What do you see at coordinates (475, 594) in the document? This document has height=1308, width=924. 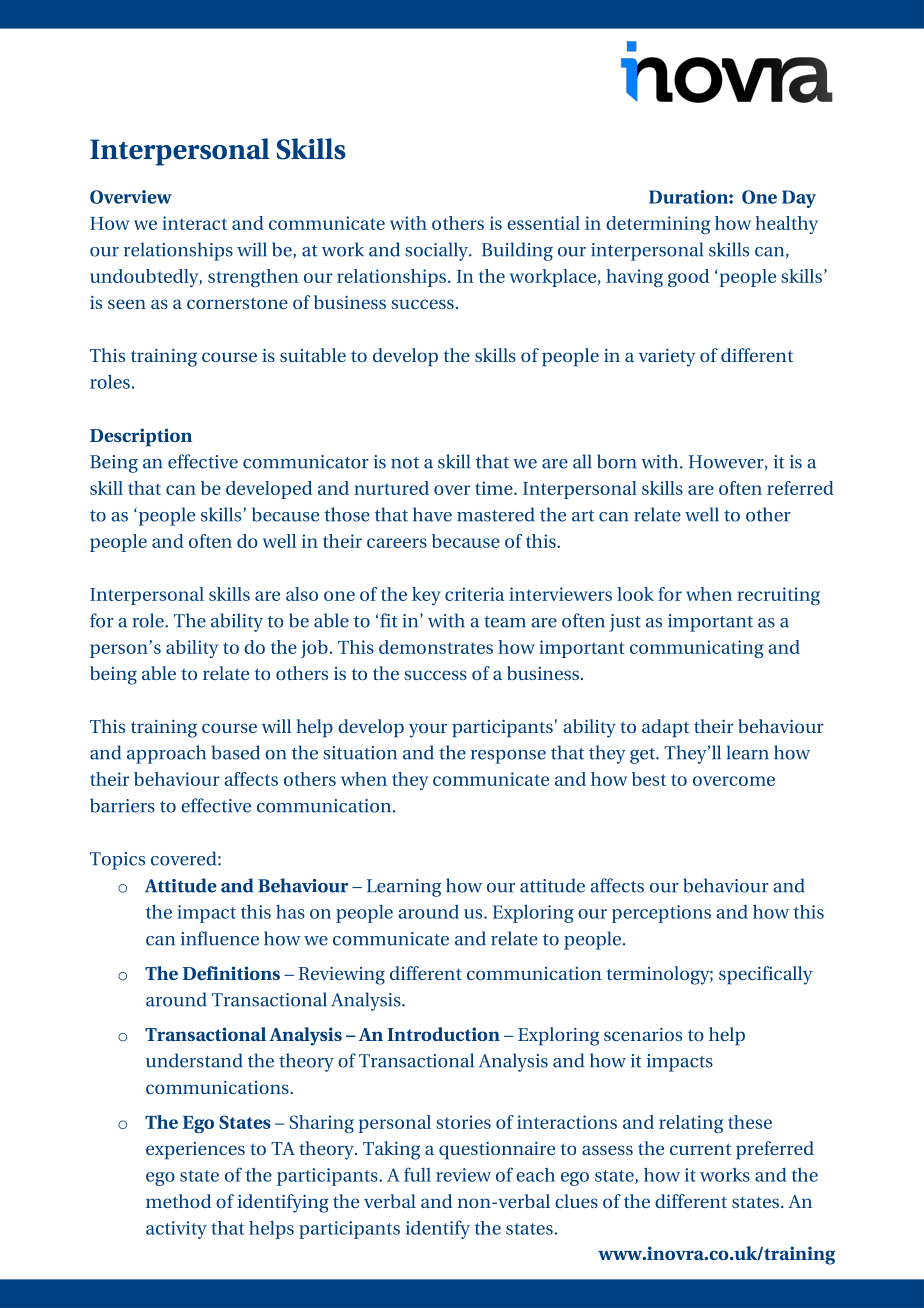 I see `criteria` at bounding box center [475, 594].
